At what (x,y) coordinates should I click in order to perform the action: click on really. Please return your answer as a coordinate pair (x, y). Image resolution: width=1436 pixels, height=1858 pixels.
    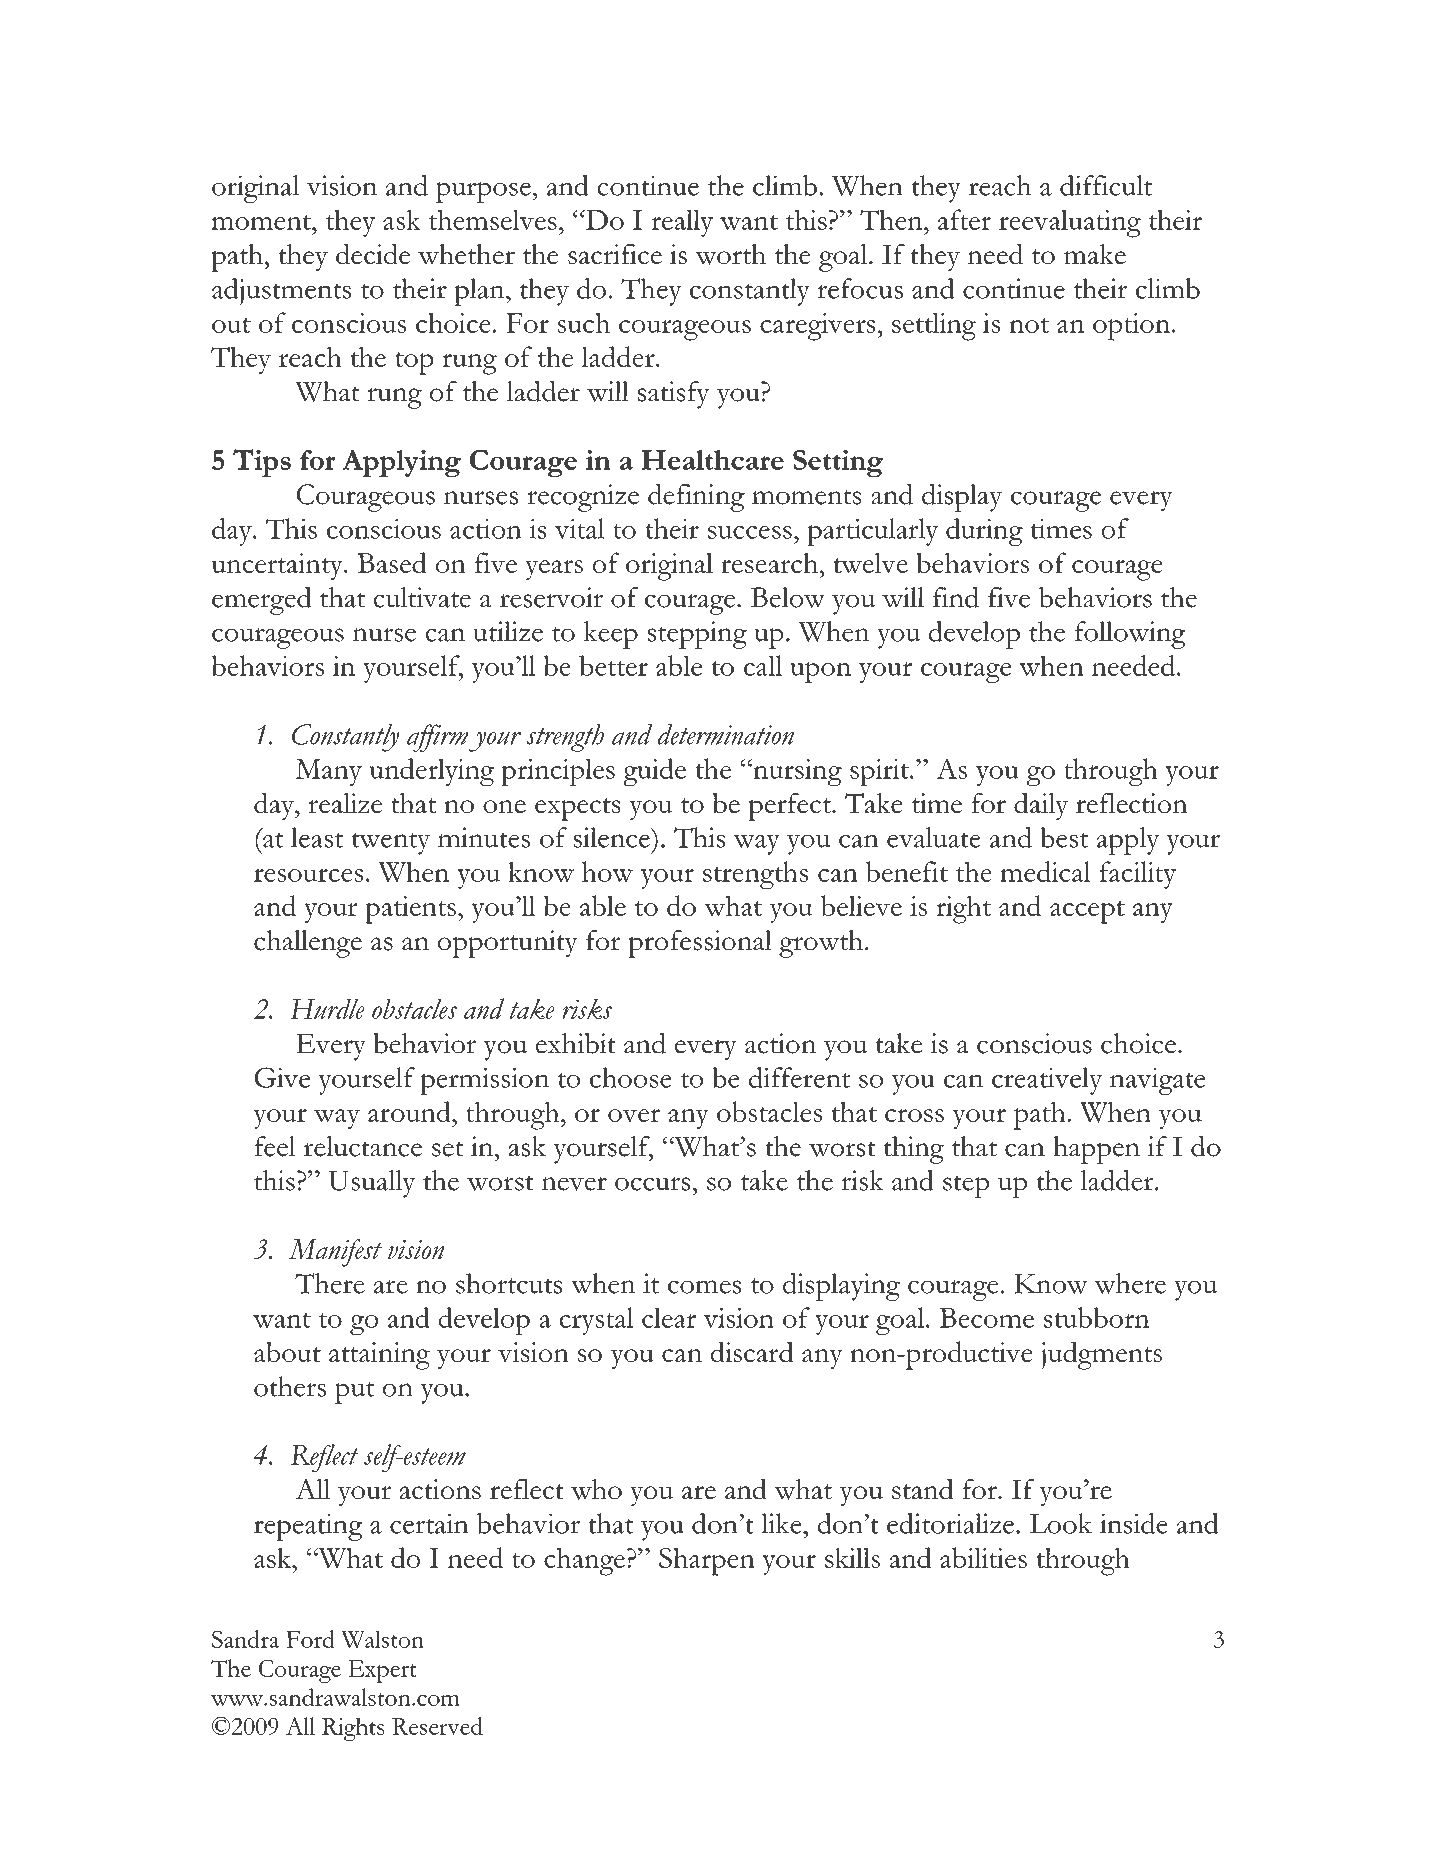
    Looking at the image, I should click on (682, 223).
